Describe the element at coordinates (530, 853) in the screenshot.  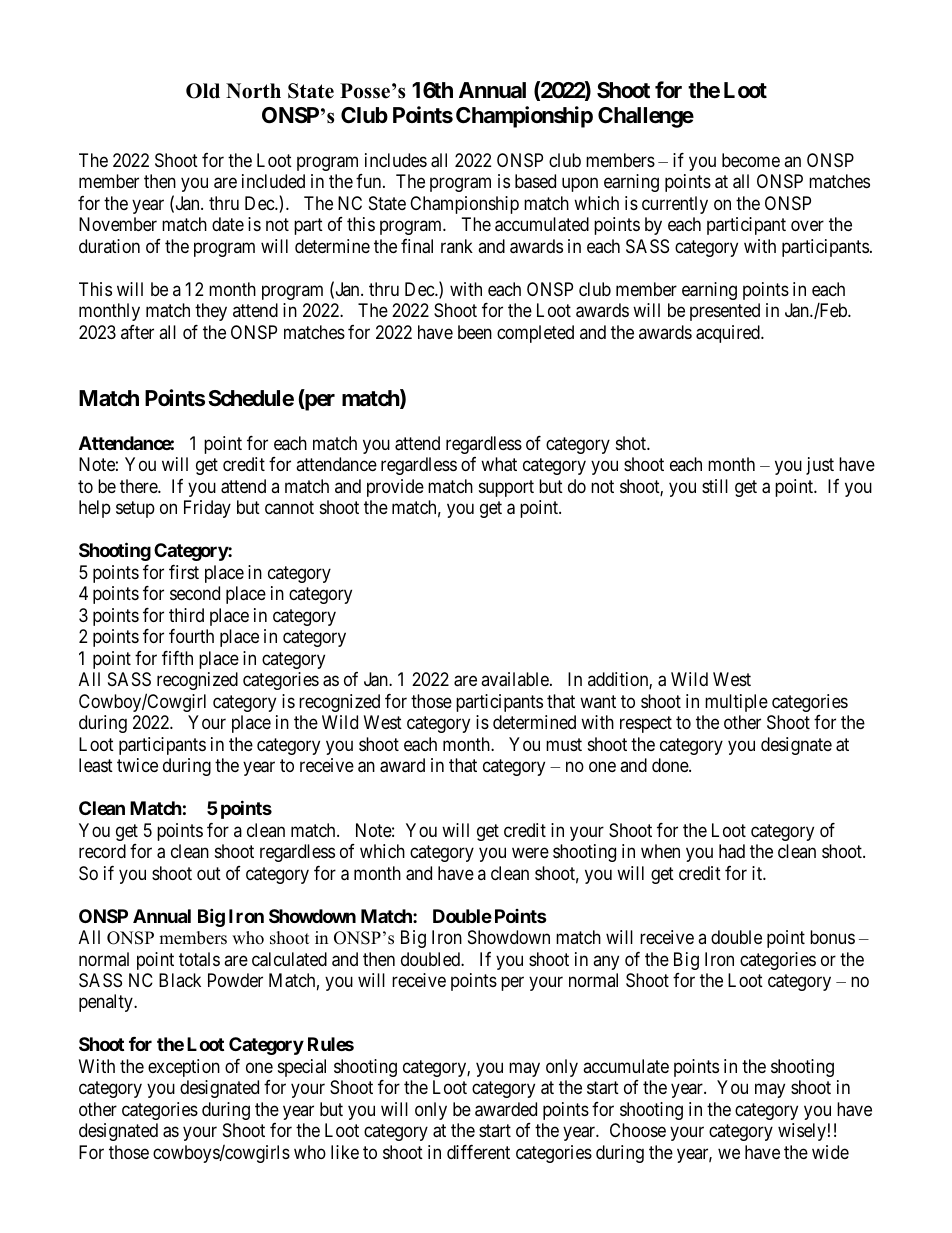
I see `were` at that location.
